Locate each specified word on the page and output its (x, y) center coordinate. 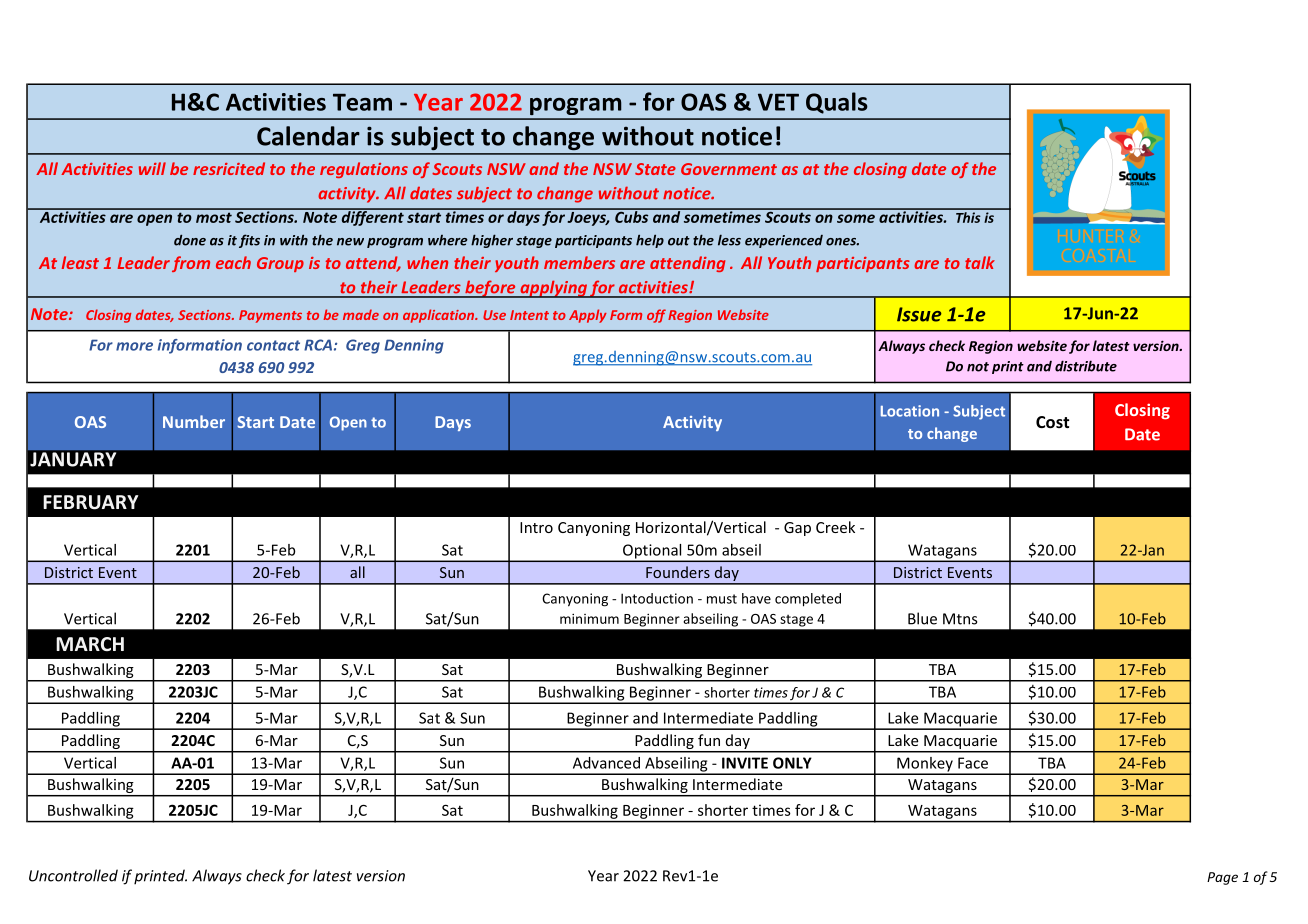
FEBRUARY (91, 502)
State (655, 169)
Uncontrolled (73, 875)
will (152, 168)
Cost (1052, 422)
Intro (536, 527)
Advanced (606, 763)
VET (778, 102)
